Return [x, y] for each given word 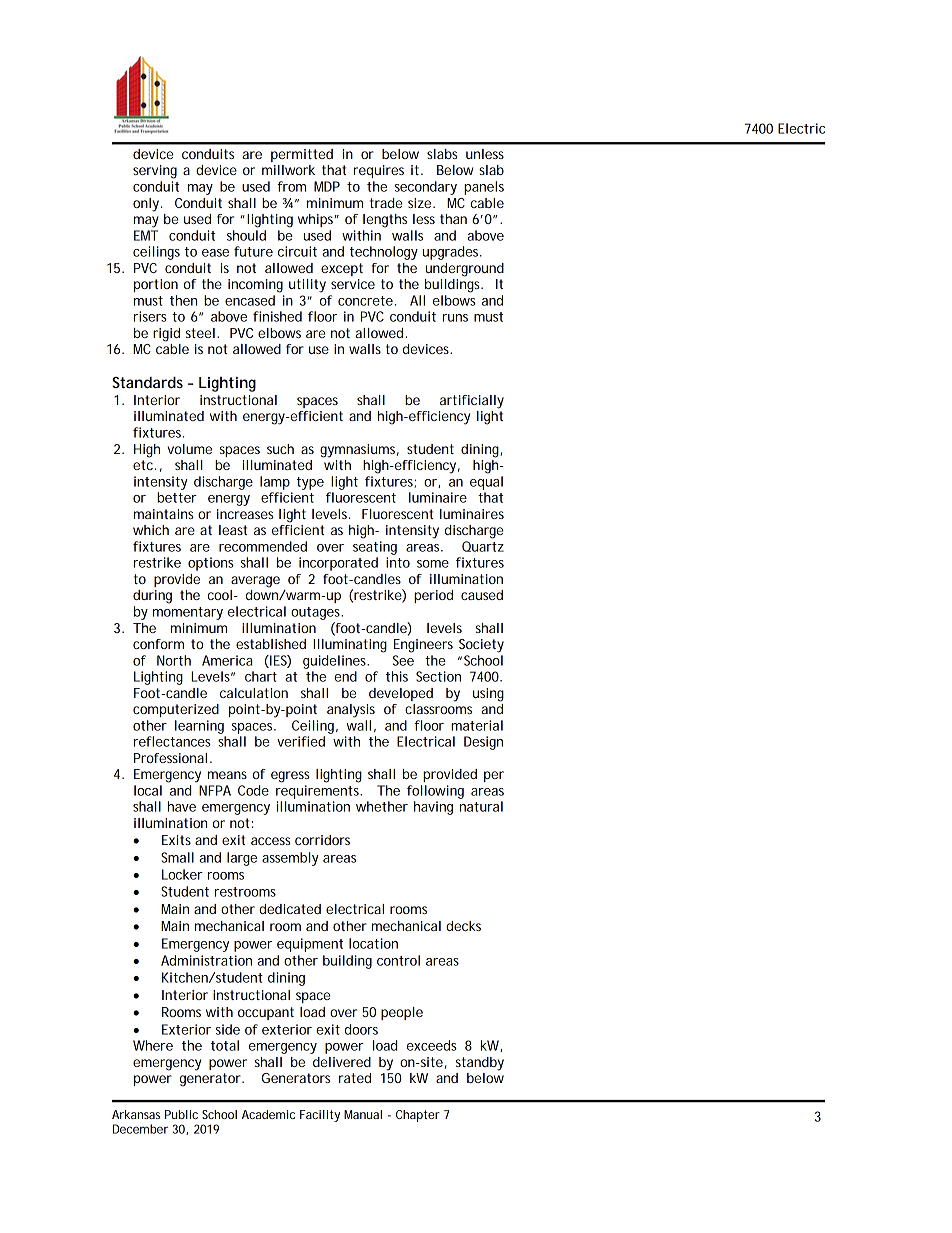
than [453, 219]
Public [181, 1114]
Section [438, 676]
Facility [320, 1116]
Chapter [418, 1116]
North [174, 660]
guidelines [336, 662]
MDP [327, 186]
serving [155, 172]
